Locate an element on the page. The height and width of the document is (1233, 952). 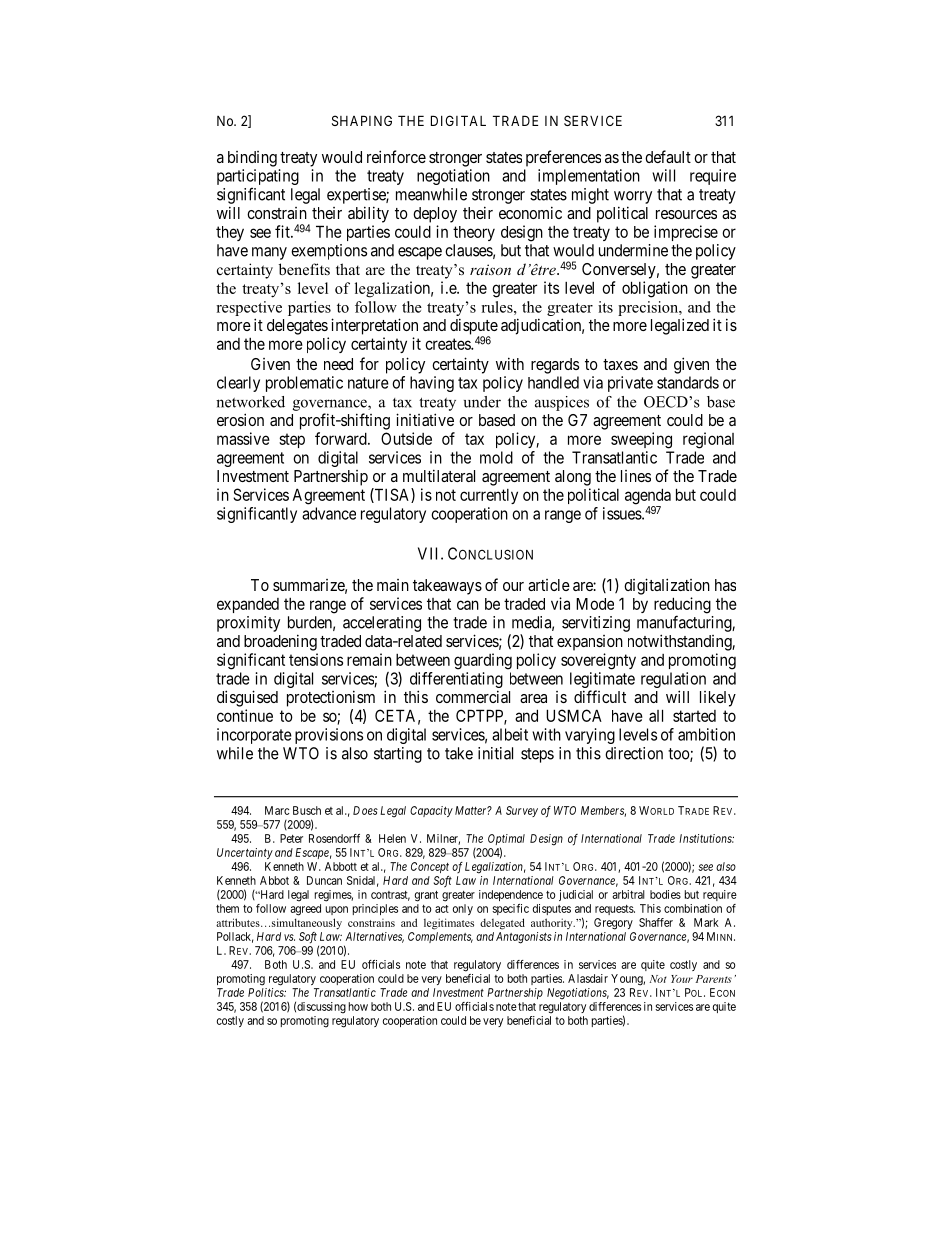
all is located at coordinates (656, 715).
